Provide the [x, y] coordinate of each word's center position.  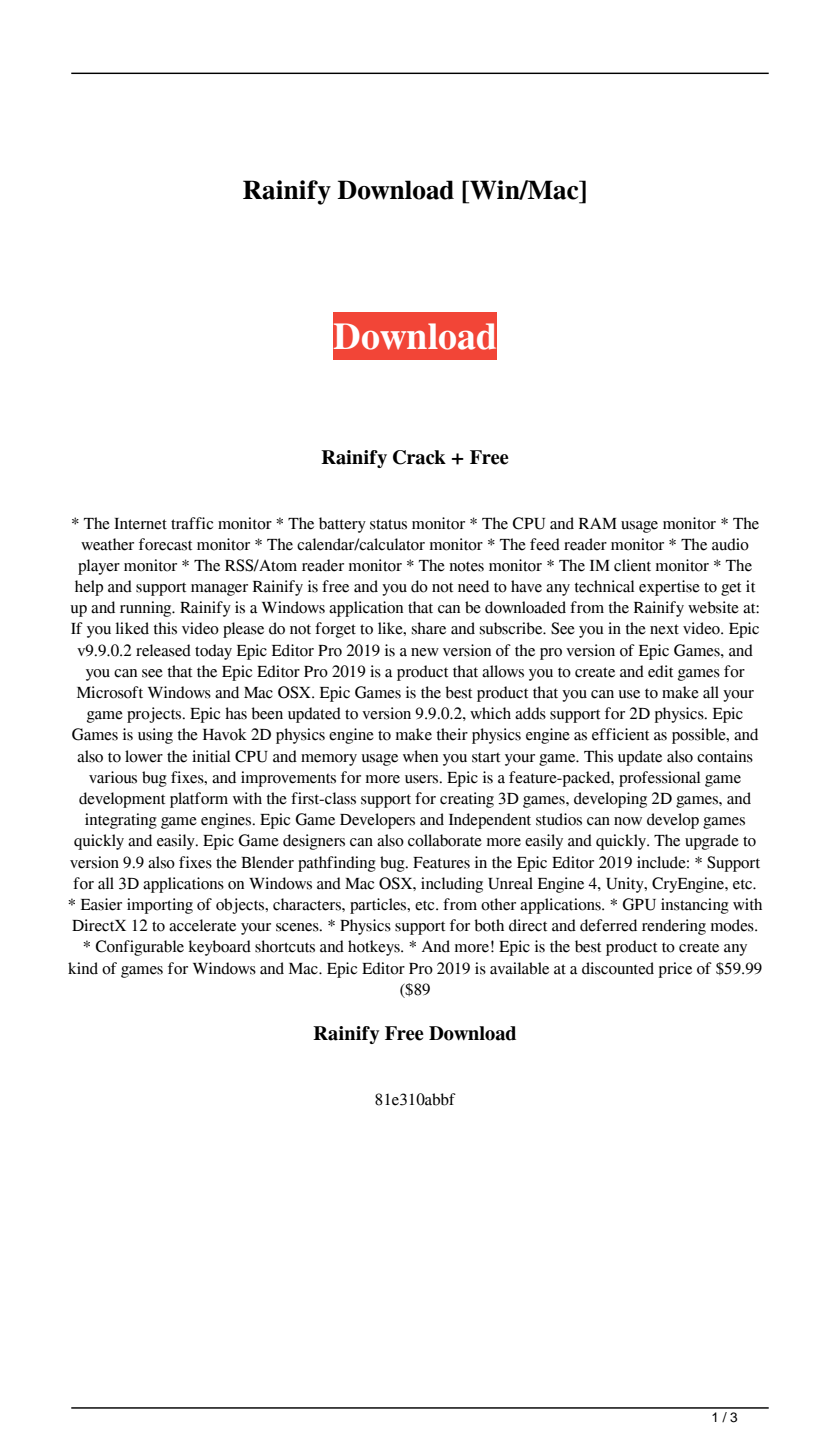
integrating [121, 821]
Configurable [140, 948]
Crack [419, 457]
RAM [598, 523]
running [147, 609]
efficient [620, 734]
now [628, 821]
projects [155, 715]
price [675, 970]
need [473, 586]
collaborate [445, 840]
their [452, 734]
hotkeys [375, 948]
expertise [669, 588]
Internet [140, 524]
